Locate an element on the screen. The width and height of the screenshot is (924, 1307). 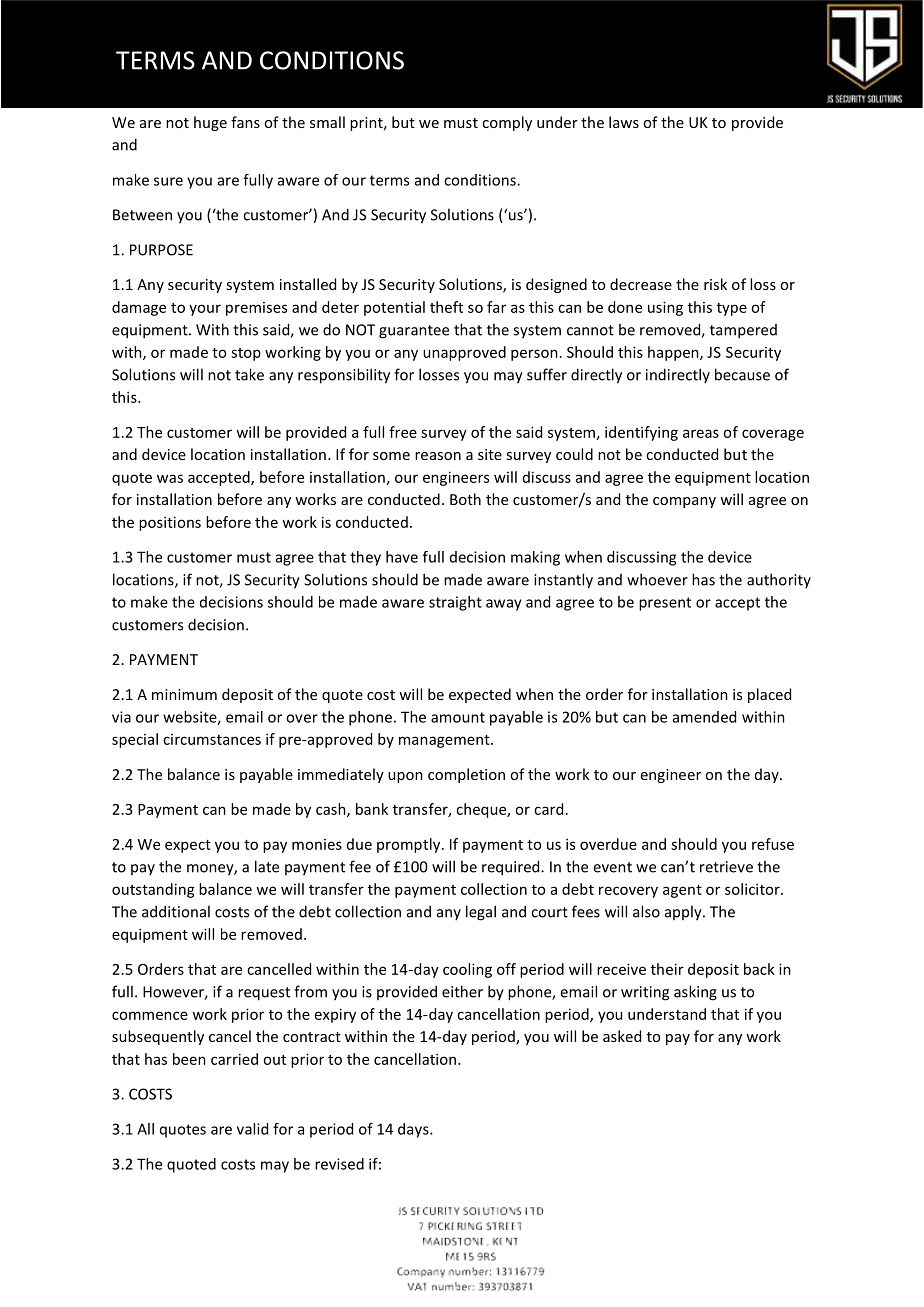
valid is located at coordinates (252, 1129).
